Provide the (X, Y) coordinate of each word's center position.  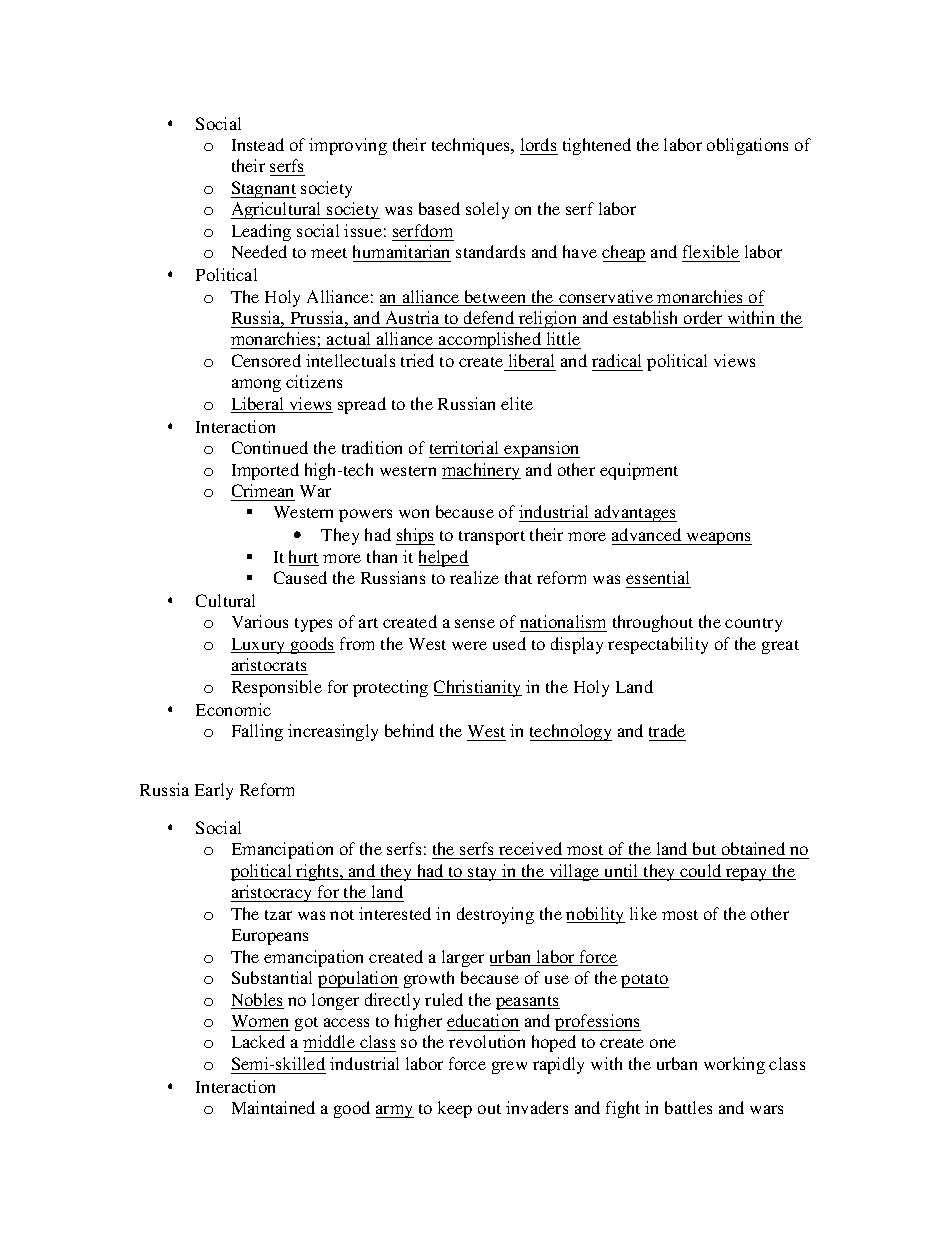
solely (487, 210)
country (753, 625)
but (704, 848)
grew (509, 1067)
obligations (747, 146)
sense (475, 623)
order (703, 317)
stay (483, 874)
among (256, 385)
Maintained (273, 1107)
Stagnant (263, 189)
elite (517, 403)
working (734, 1065)
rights (318, 872)
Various (260, 621)
